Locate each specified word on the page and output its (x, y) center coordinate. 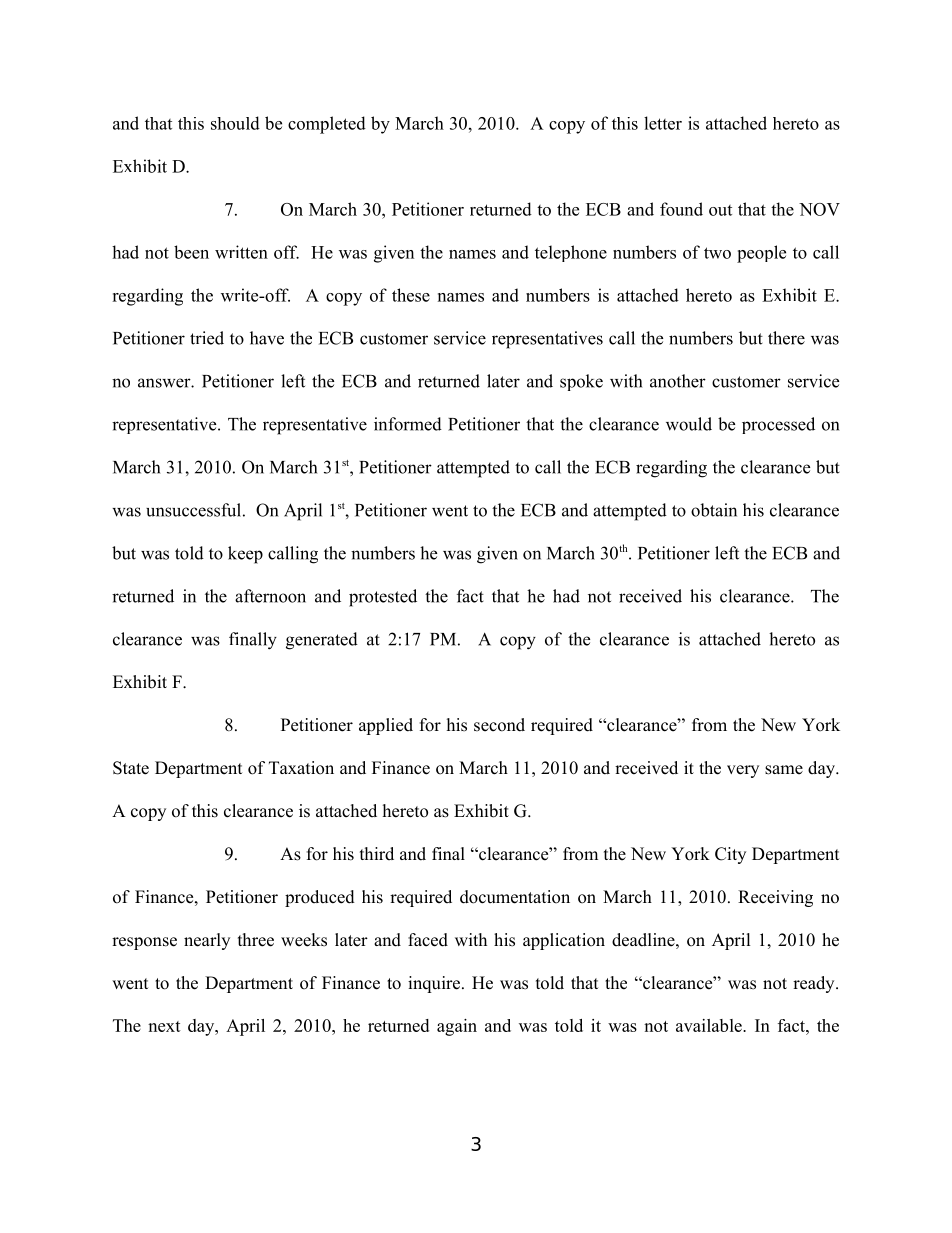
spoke (581, 382)
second (499, 725)
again (457, 1027)
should (235, 123)
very (743, 771)
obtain (714, 510)
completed (327, 125)
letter (663, 123)
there (786, 338)
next (164, 1026)
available (710, 1025)
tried (207, 338)
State (131, 768)
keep (245, 555)
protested (383, 598)
